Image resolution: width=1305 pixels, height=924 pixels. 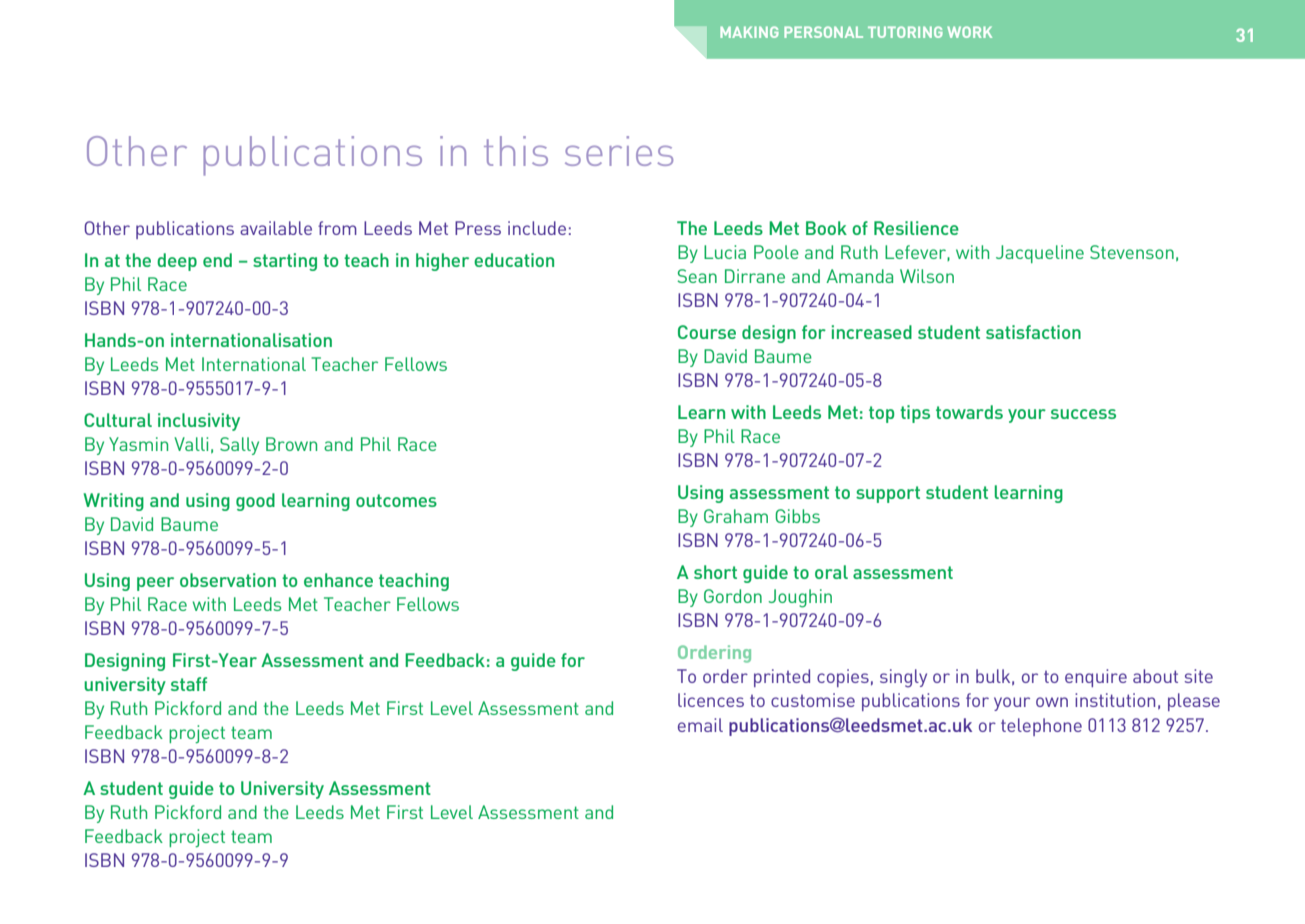 What do you see at coordinates (276, 228) in the page?
I see `available` at bounding box center [276, 228].
